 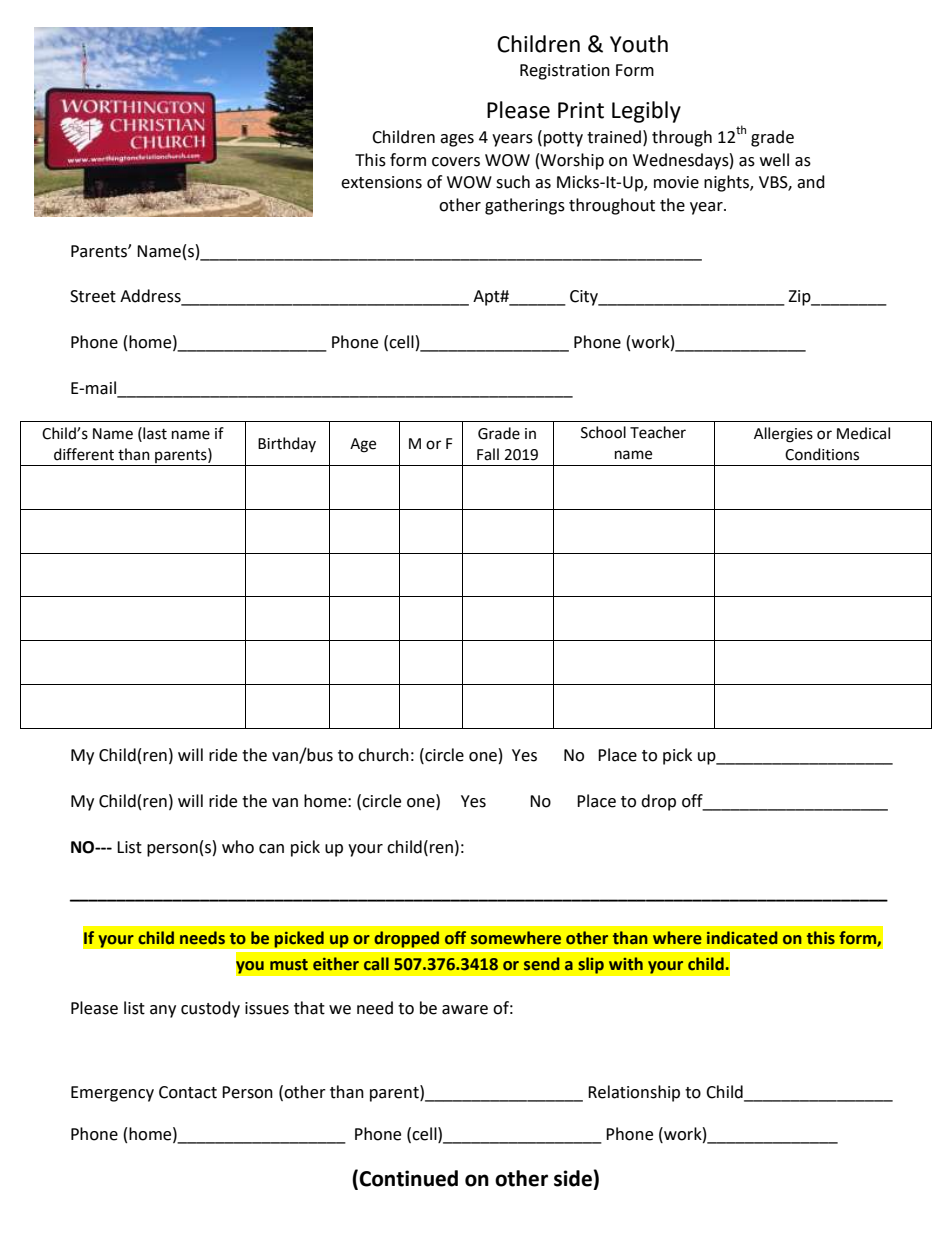 I want to click on ages, so click(x=457, y=140).
